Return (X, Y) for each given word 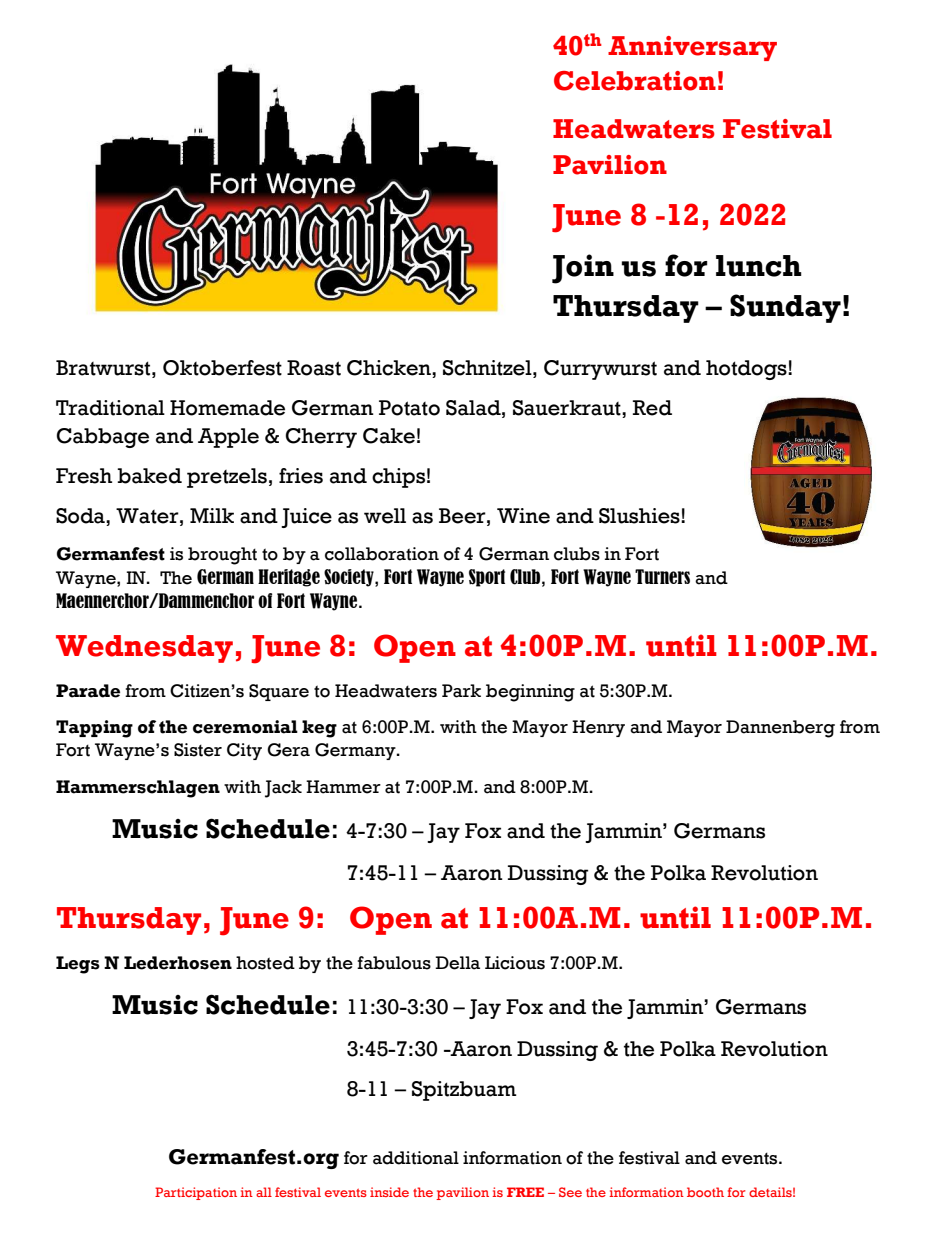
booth (705, 1192)
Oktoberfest (222, 368)
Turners (662, 576)
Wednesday (144, 649)
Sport (487, 578)
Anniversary (692, 48)
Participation (196, 1193)
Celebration (635, 81)
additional (416, 1158)
